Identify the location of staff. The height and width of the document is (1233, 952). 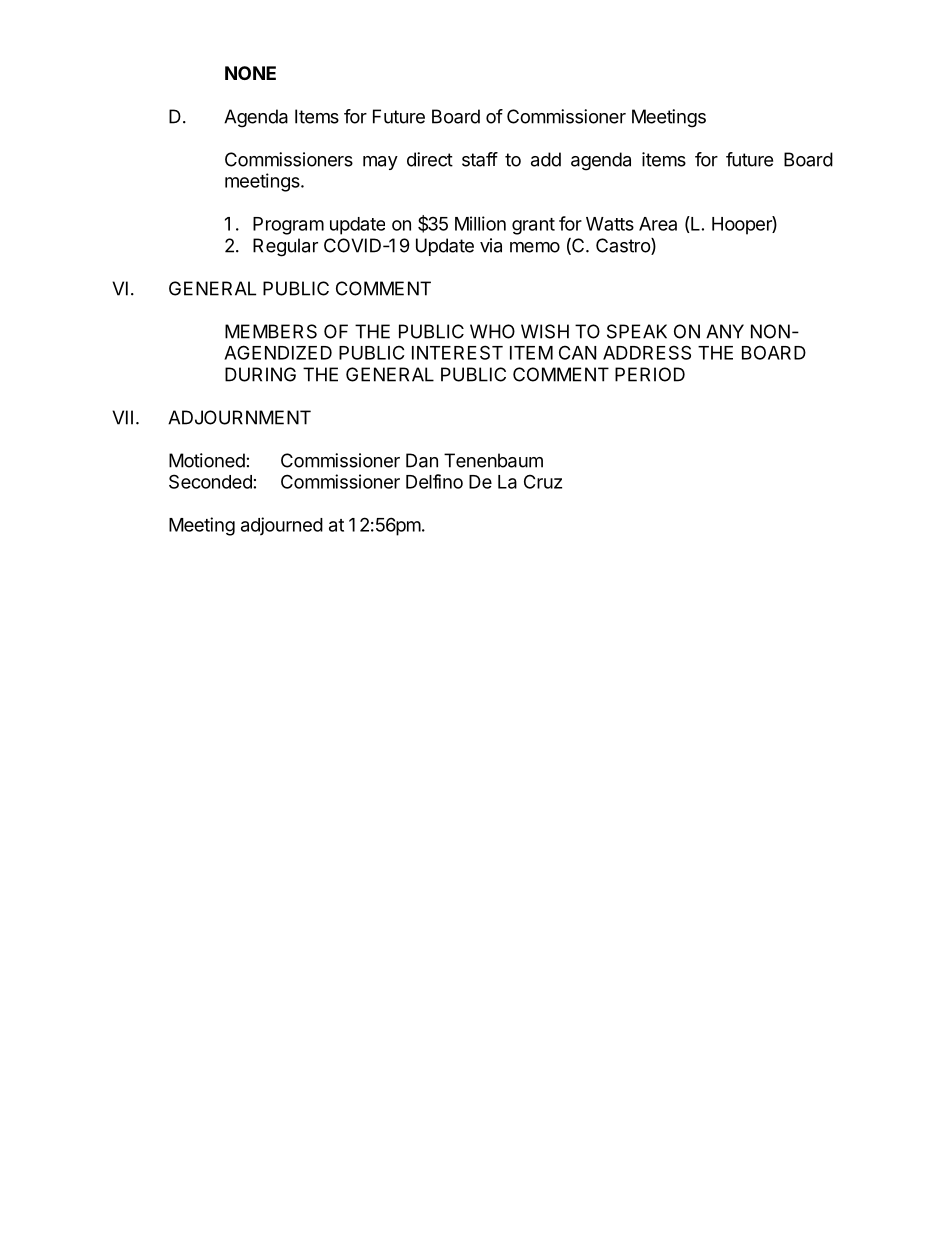
(480, 159).
